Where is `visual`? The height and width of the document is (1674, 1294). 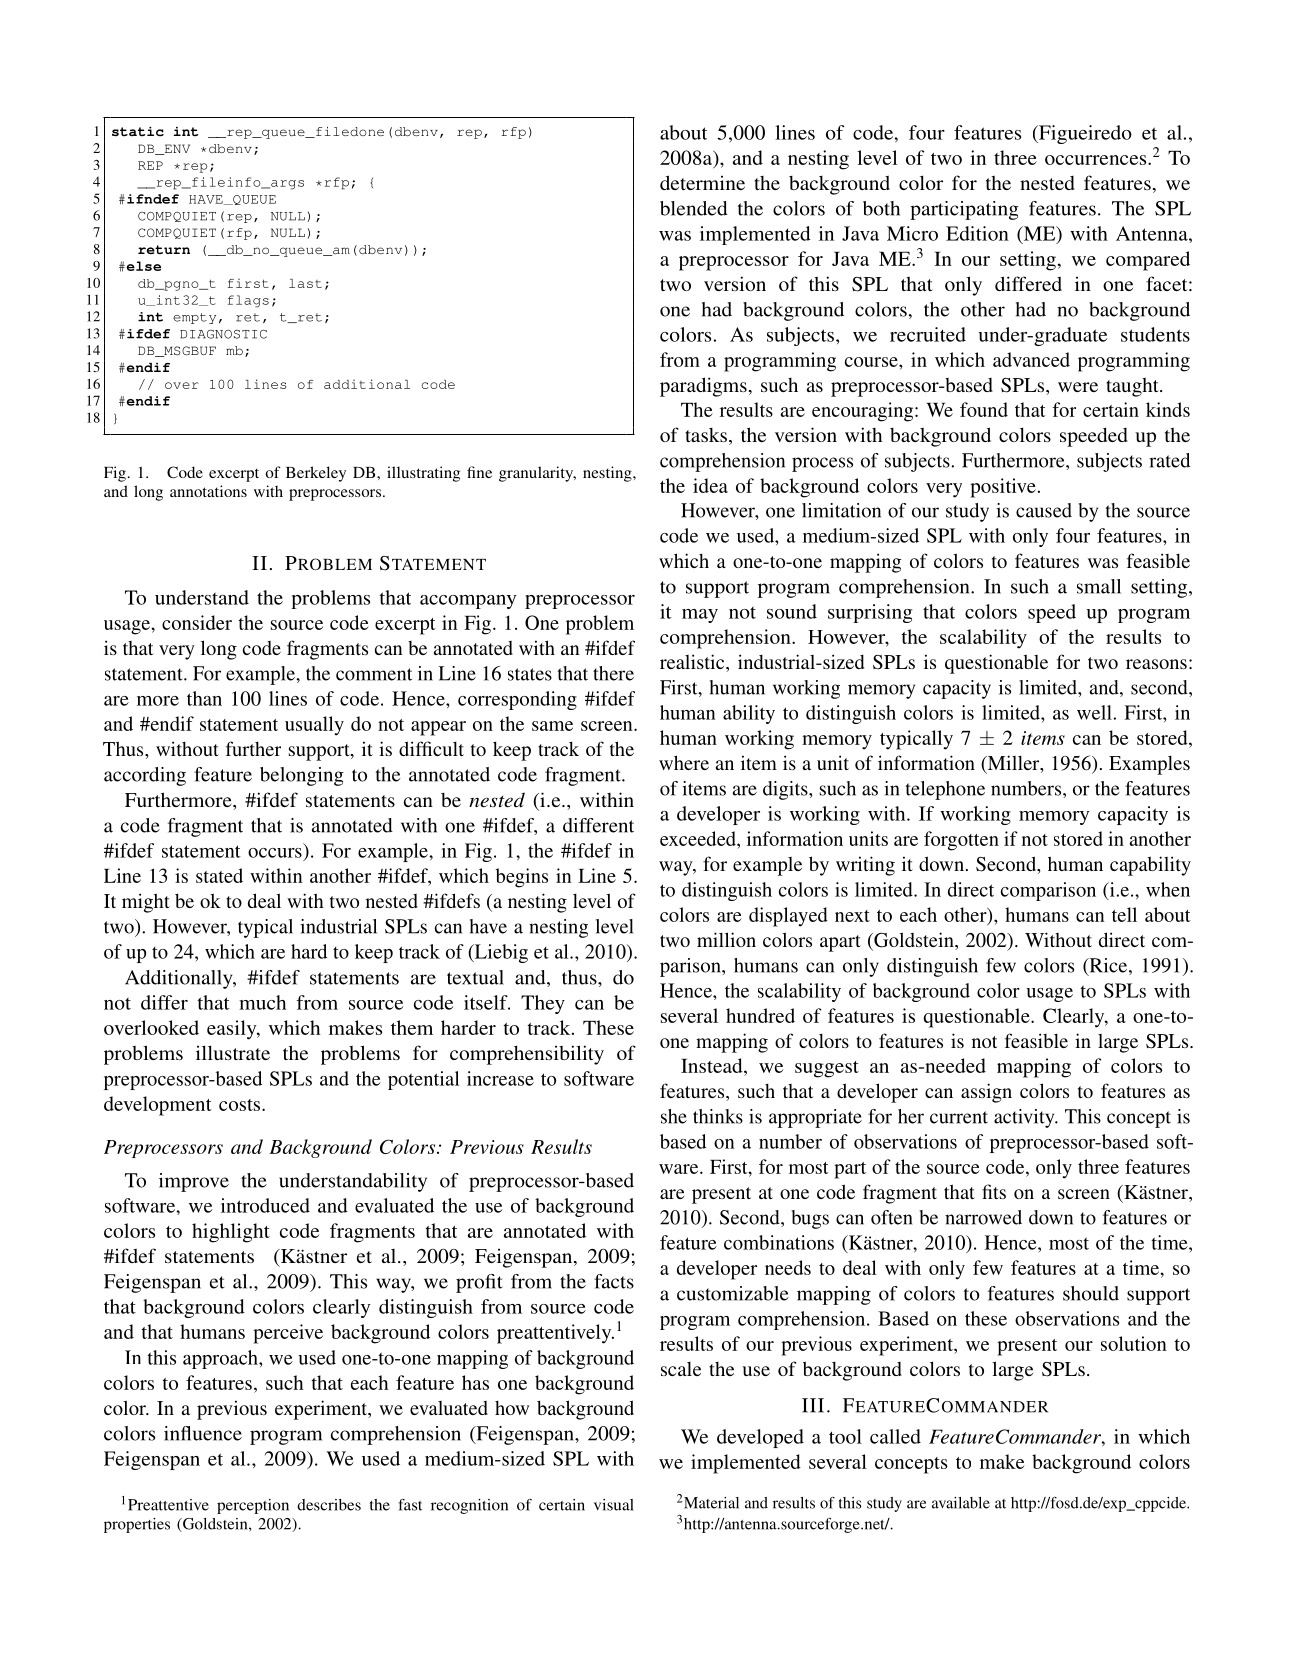
visual is located at coordinates (614, 1505).
